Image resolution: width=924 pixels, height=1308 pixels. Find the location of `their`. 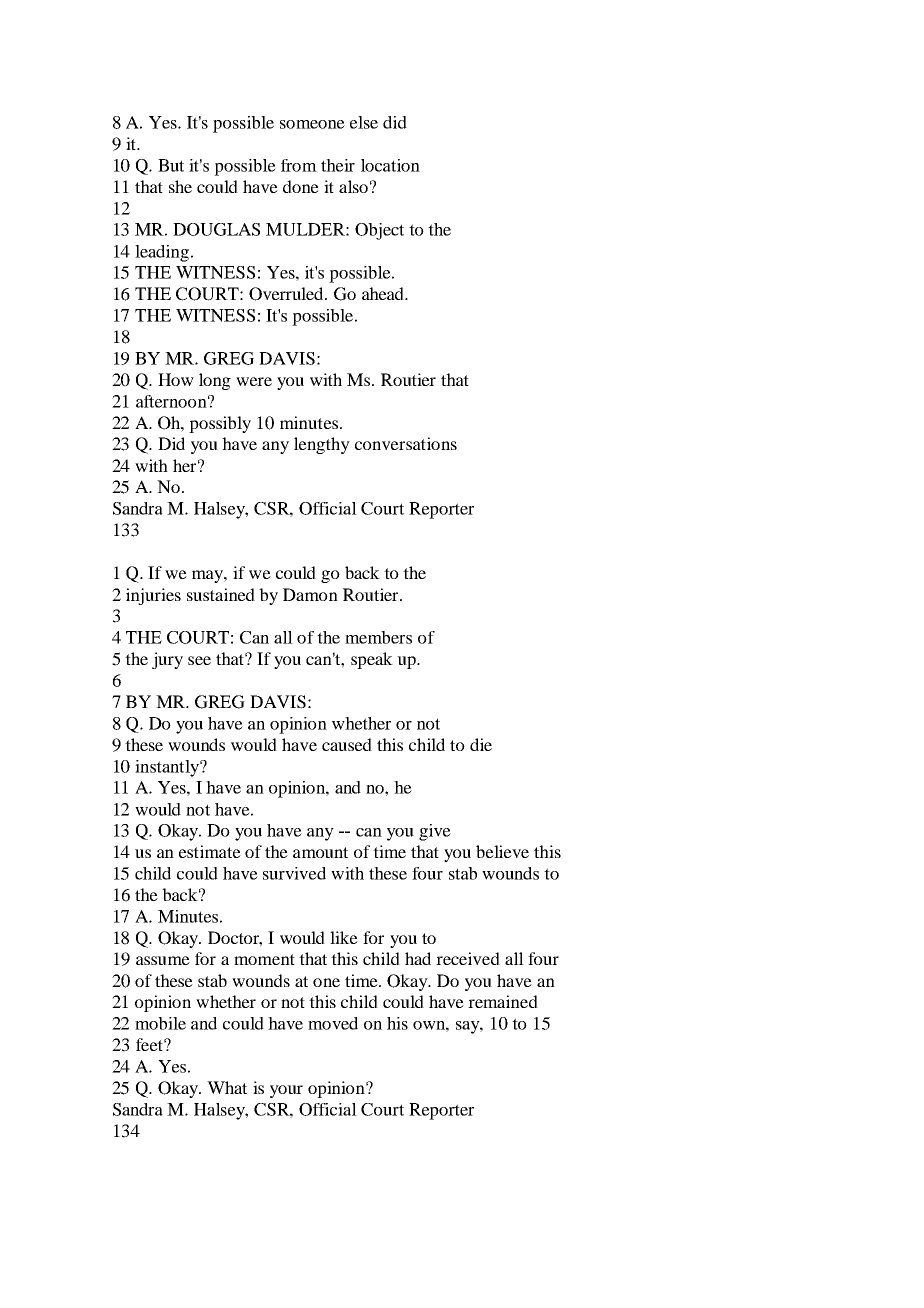

their is located at coordinates (338, 165).
